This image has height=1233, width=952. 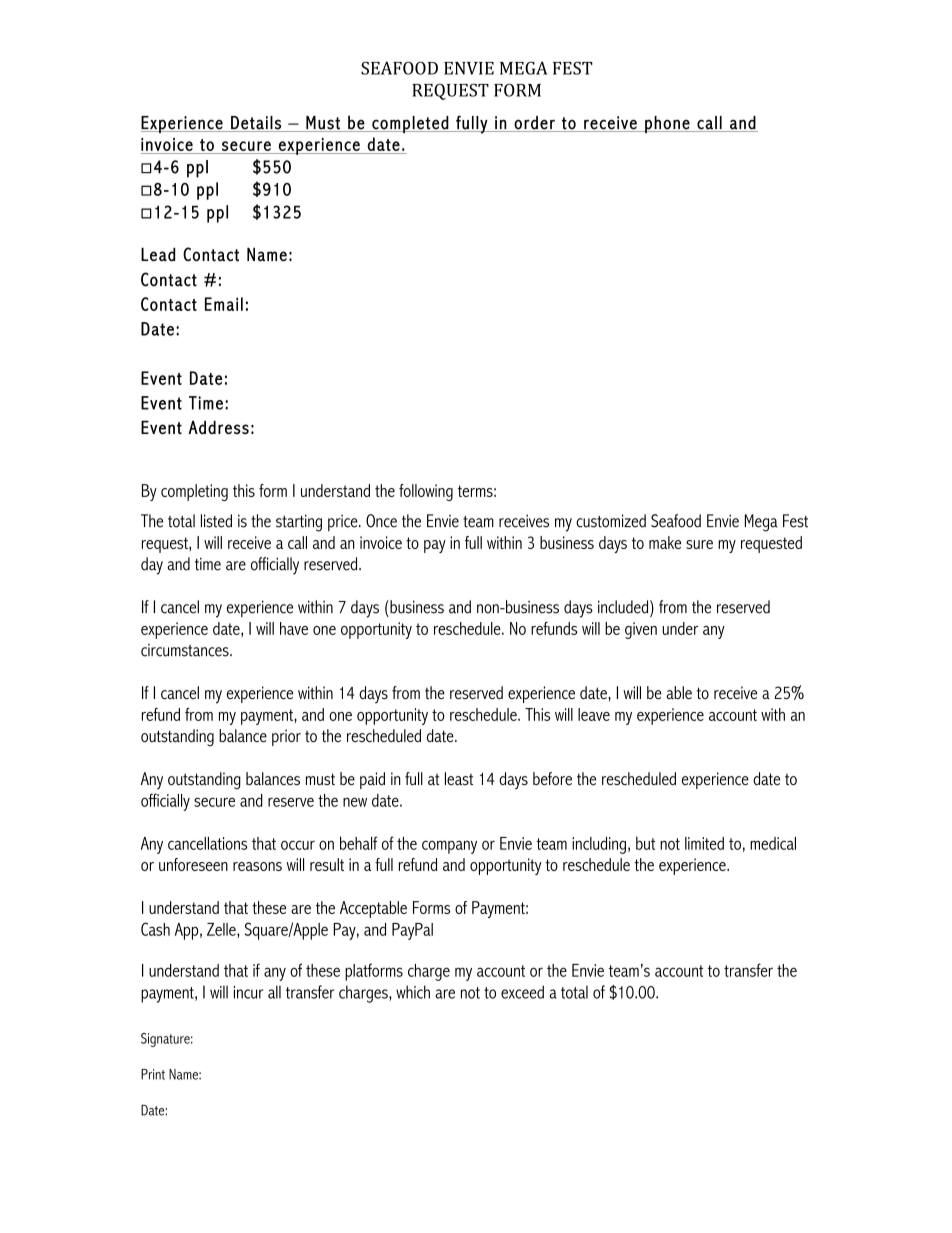 What do you see at coordinates (641, 630) in the image?
I see `given` at bounding box center [641, 630].
